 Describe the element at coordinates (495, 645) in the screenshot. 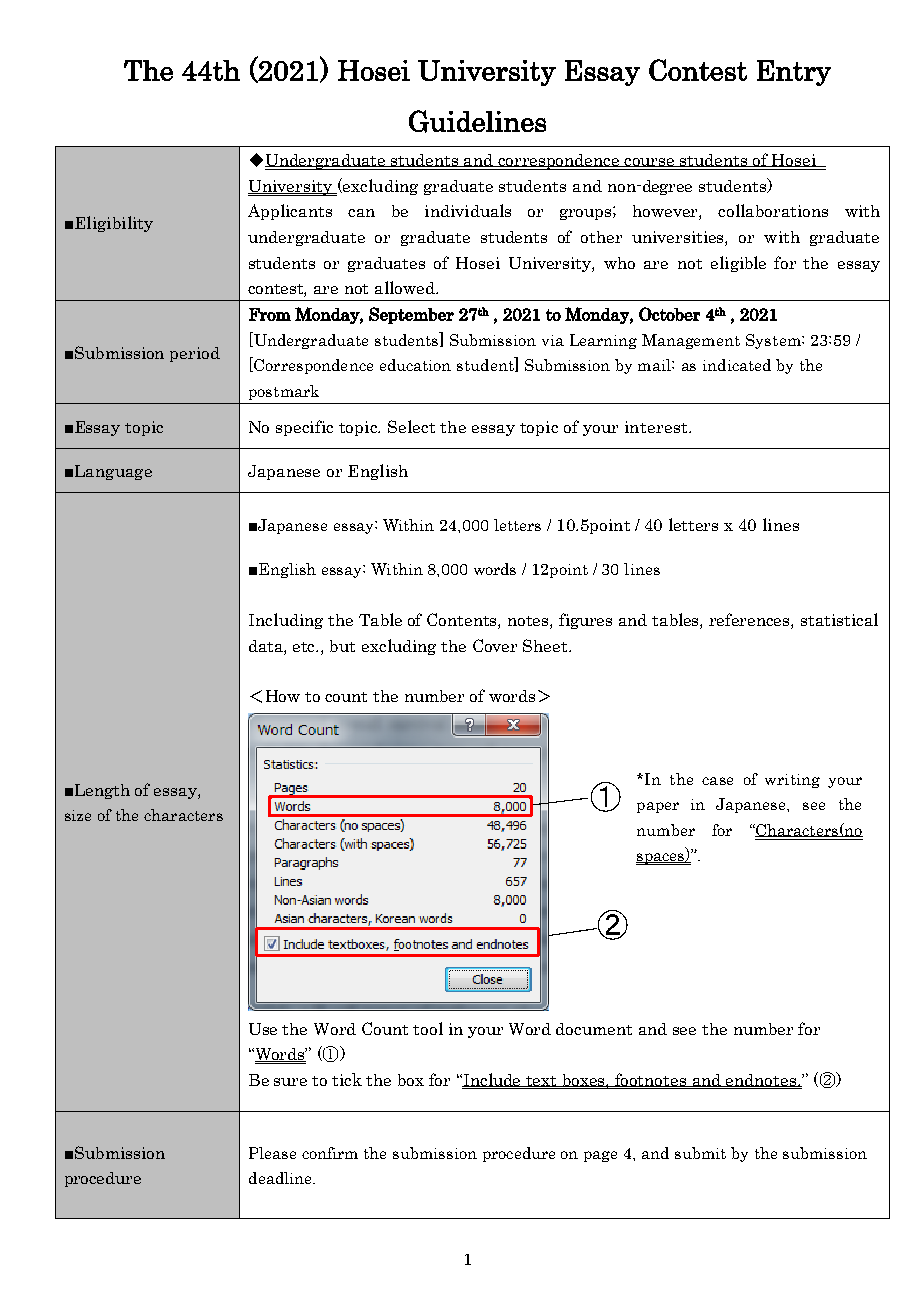

I see `Cover` at that location.
